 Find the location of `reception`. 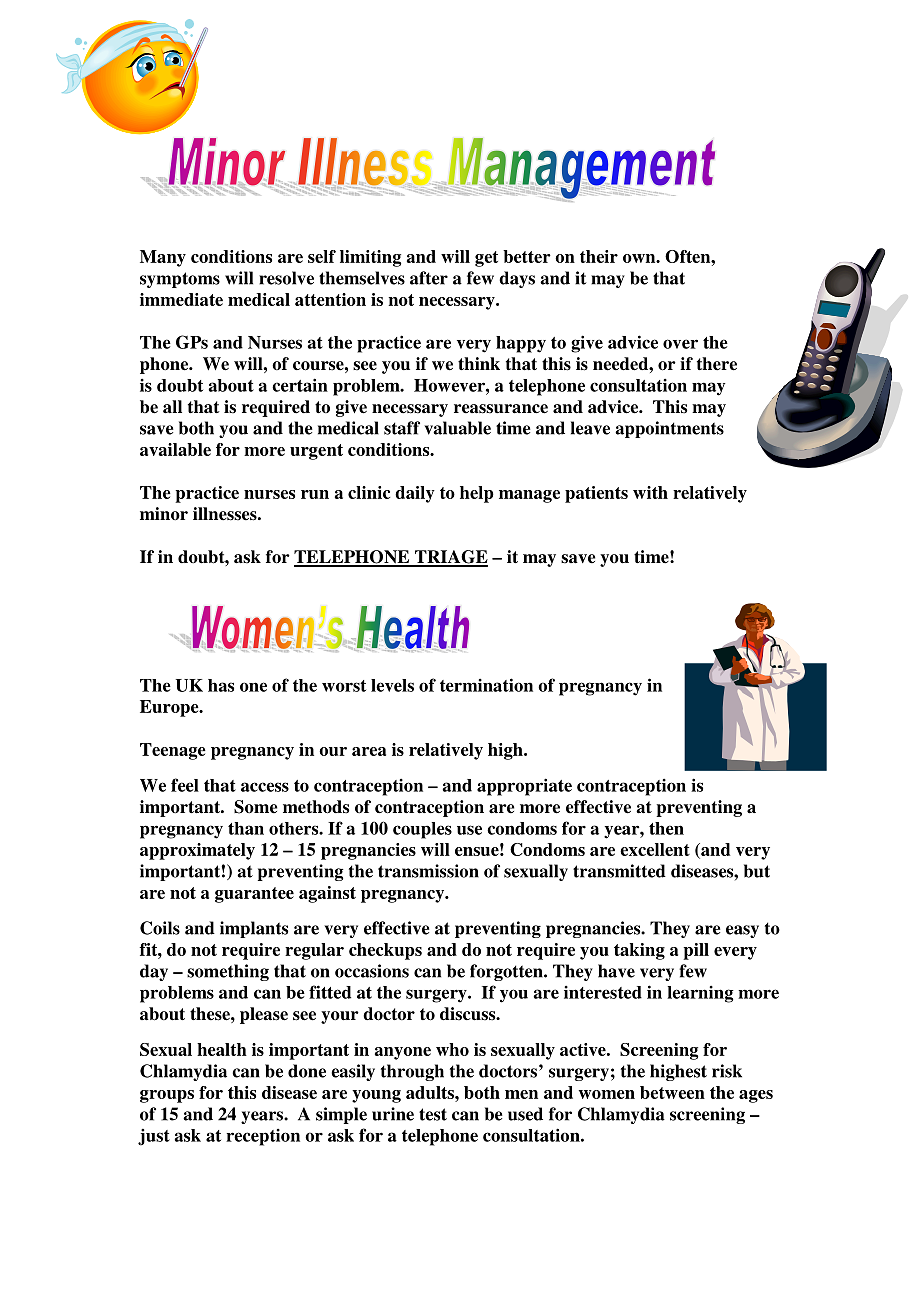

reception is located at coordinates (263, 1137).
